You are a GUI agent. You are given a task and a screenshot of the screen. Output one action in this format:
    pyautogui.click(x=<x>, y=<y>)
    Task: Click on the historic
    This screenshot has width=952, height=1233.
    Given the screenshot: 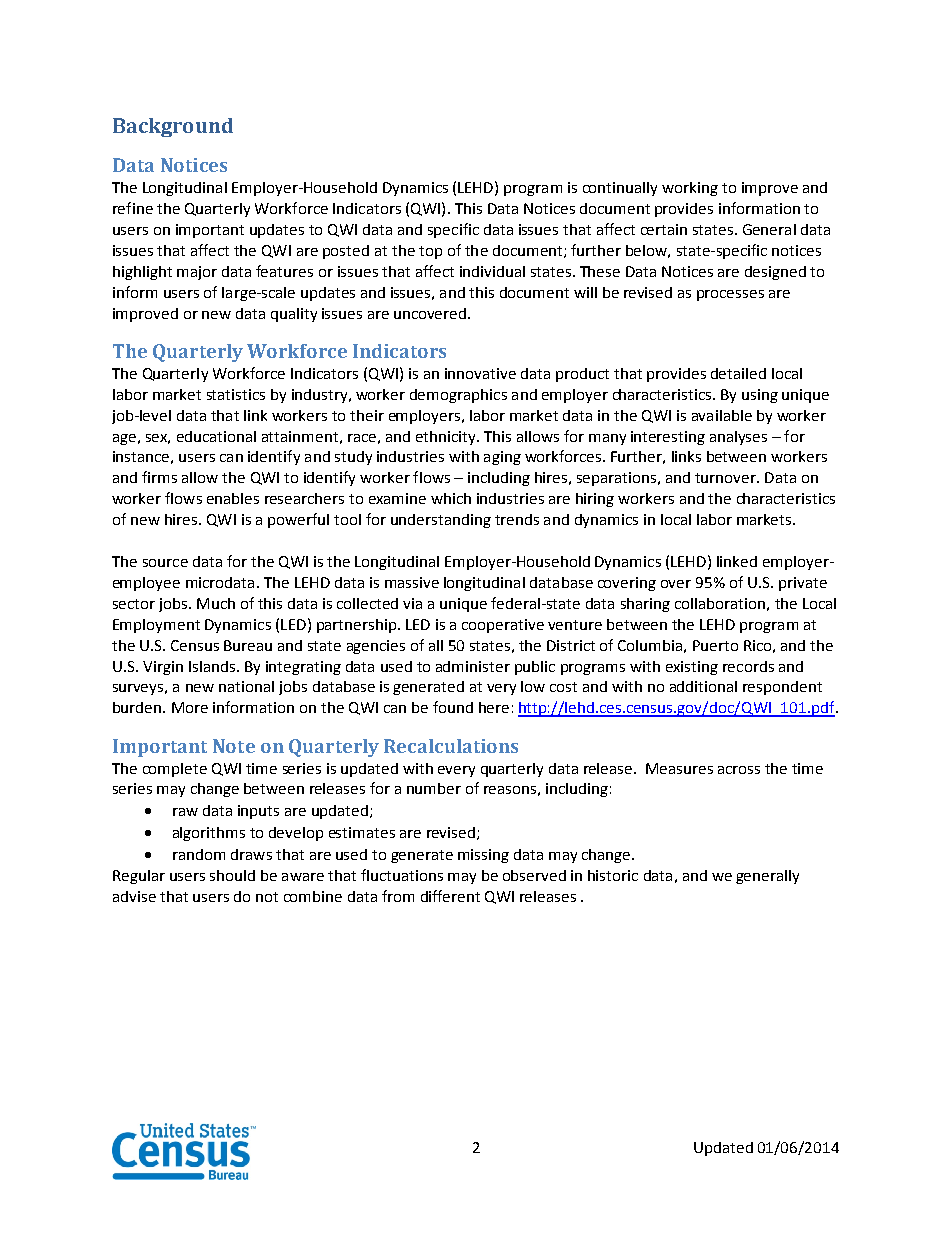 What is the action you would take?
    pyautogui.click(x=613, y=875)
